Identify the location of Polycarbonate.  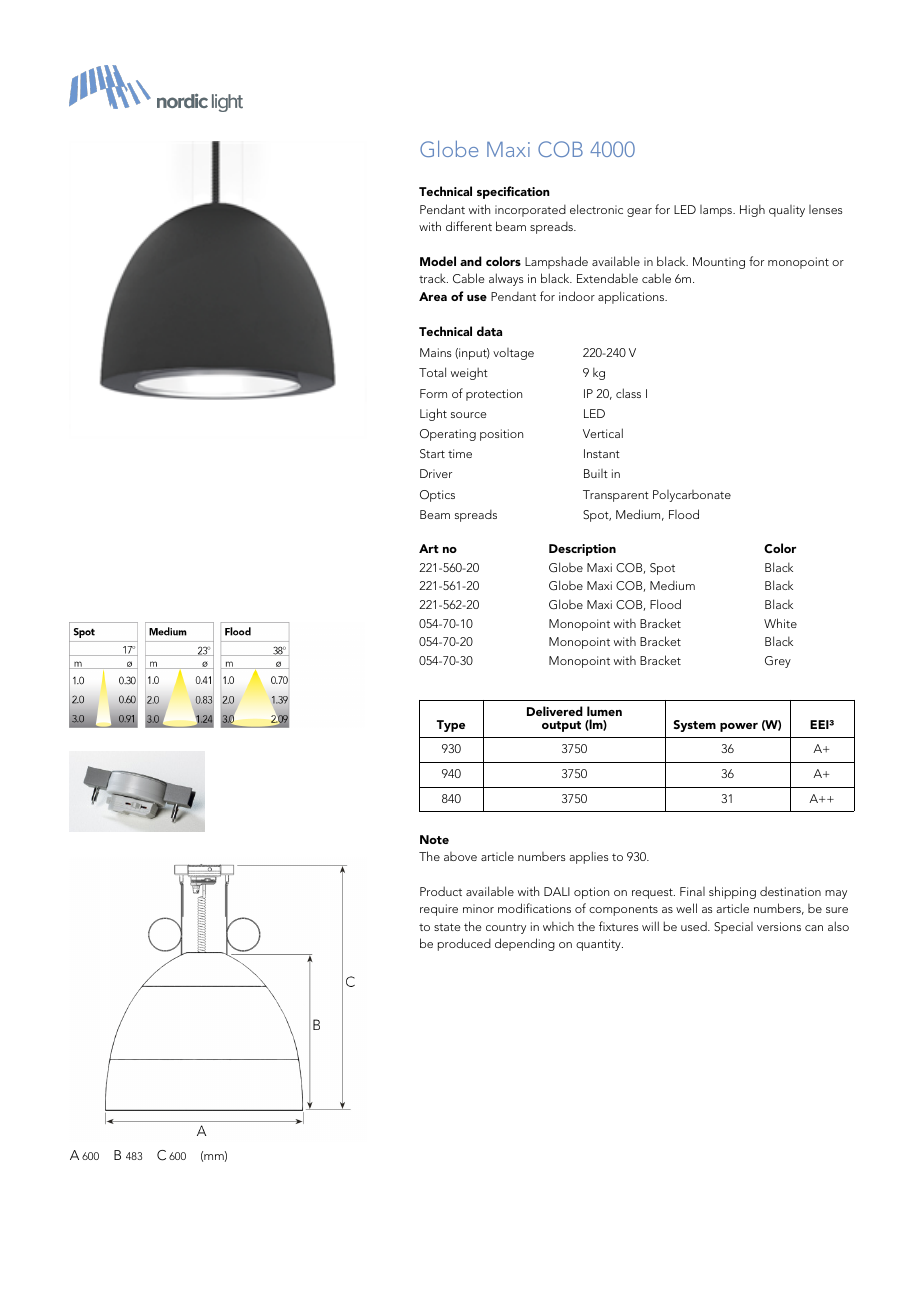
(692, 496).
